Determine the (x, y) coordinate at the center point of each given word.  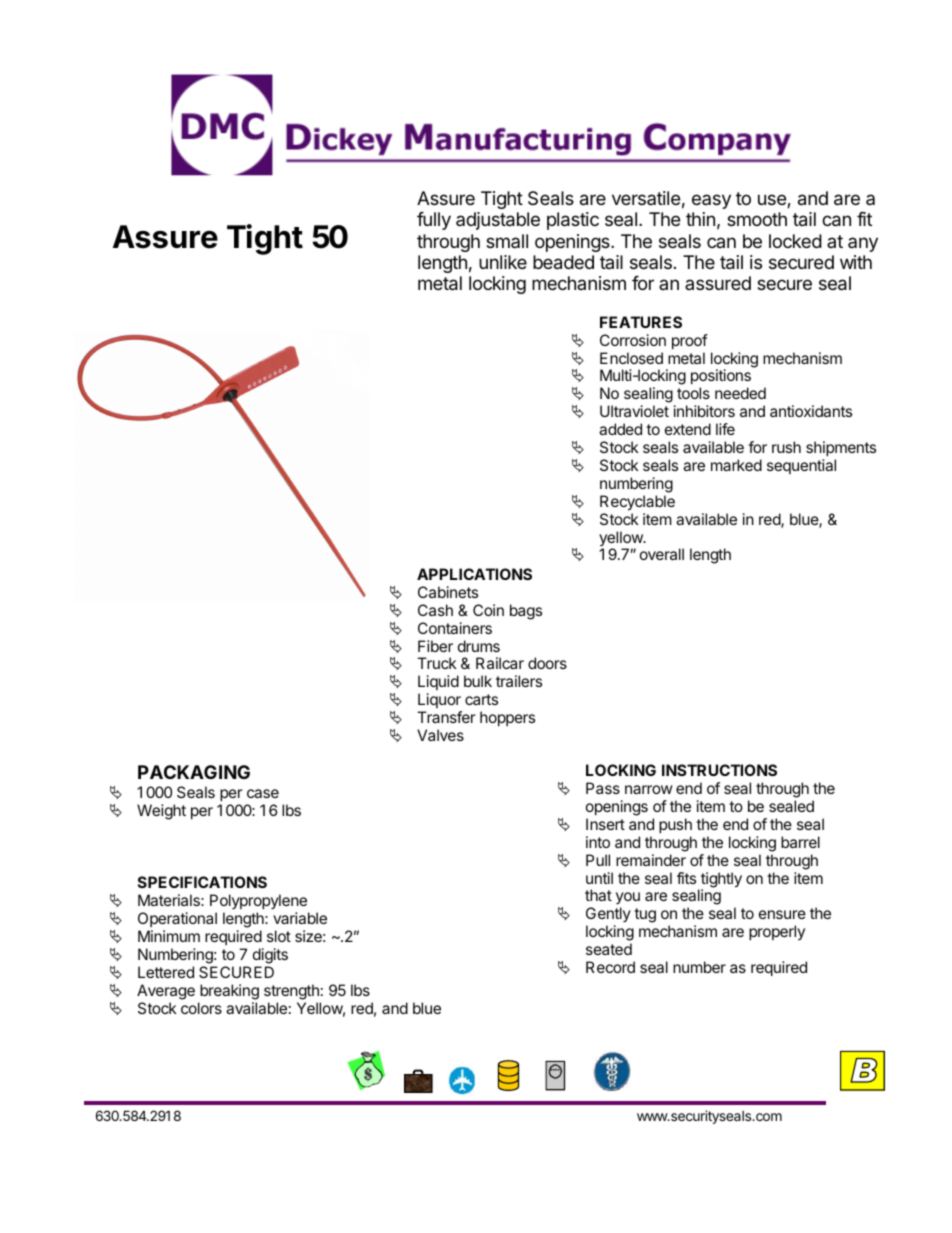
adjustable (498, 221)
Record (610, 967)
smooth (757, 219)
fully (434, 221)
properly (777, 932)
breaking (229, 992)
